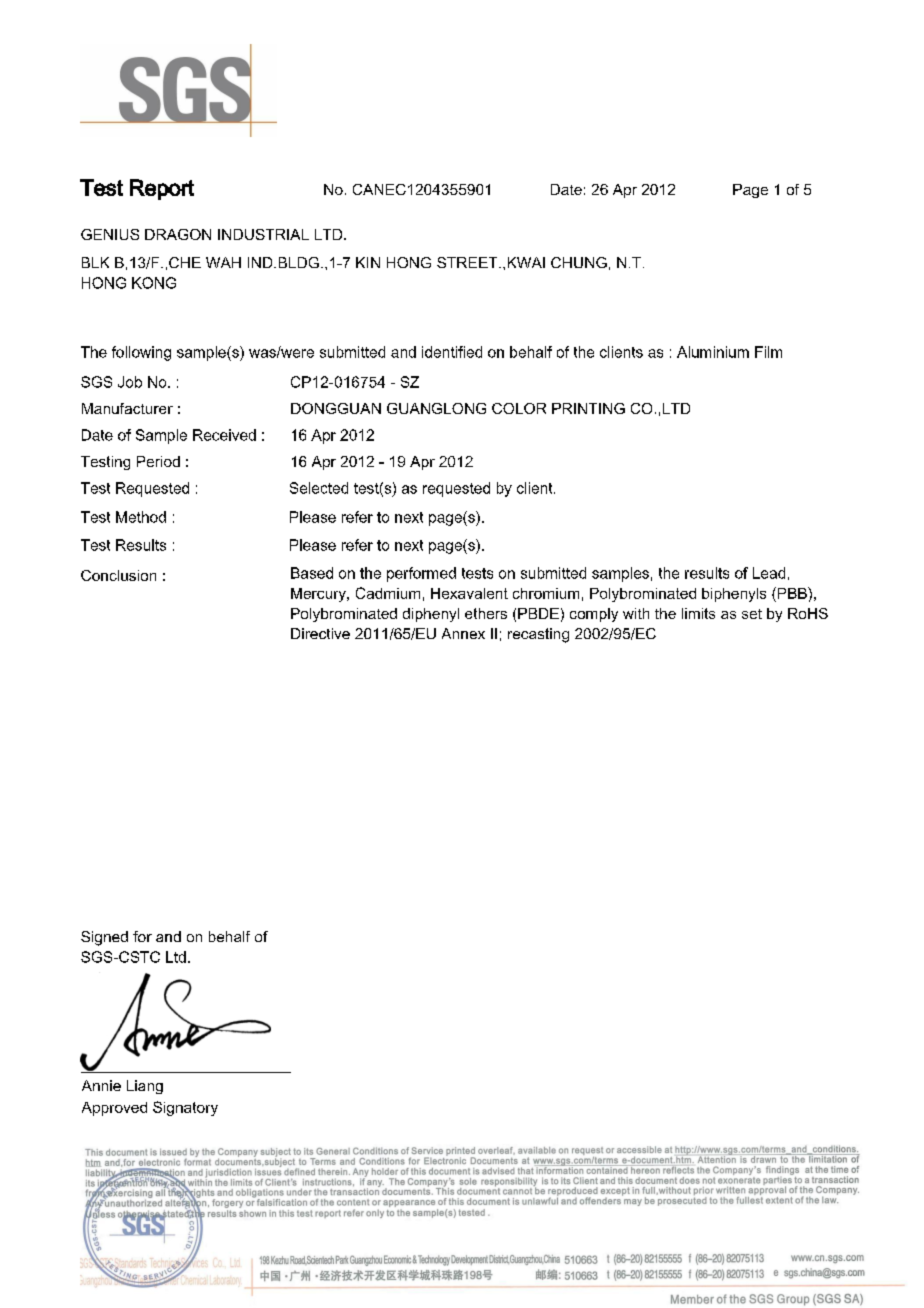 Image resolution: width=924 pixels, height=1308 pixels. I want to click on KIN, so click(368, 262).
